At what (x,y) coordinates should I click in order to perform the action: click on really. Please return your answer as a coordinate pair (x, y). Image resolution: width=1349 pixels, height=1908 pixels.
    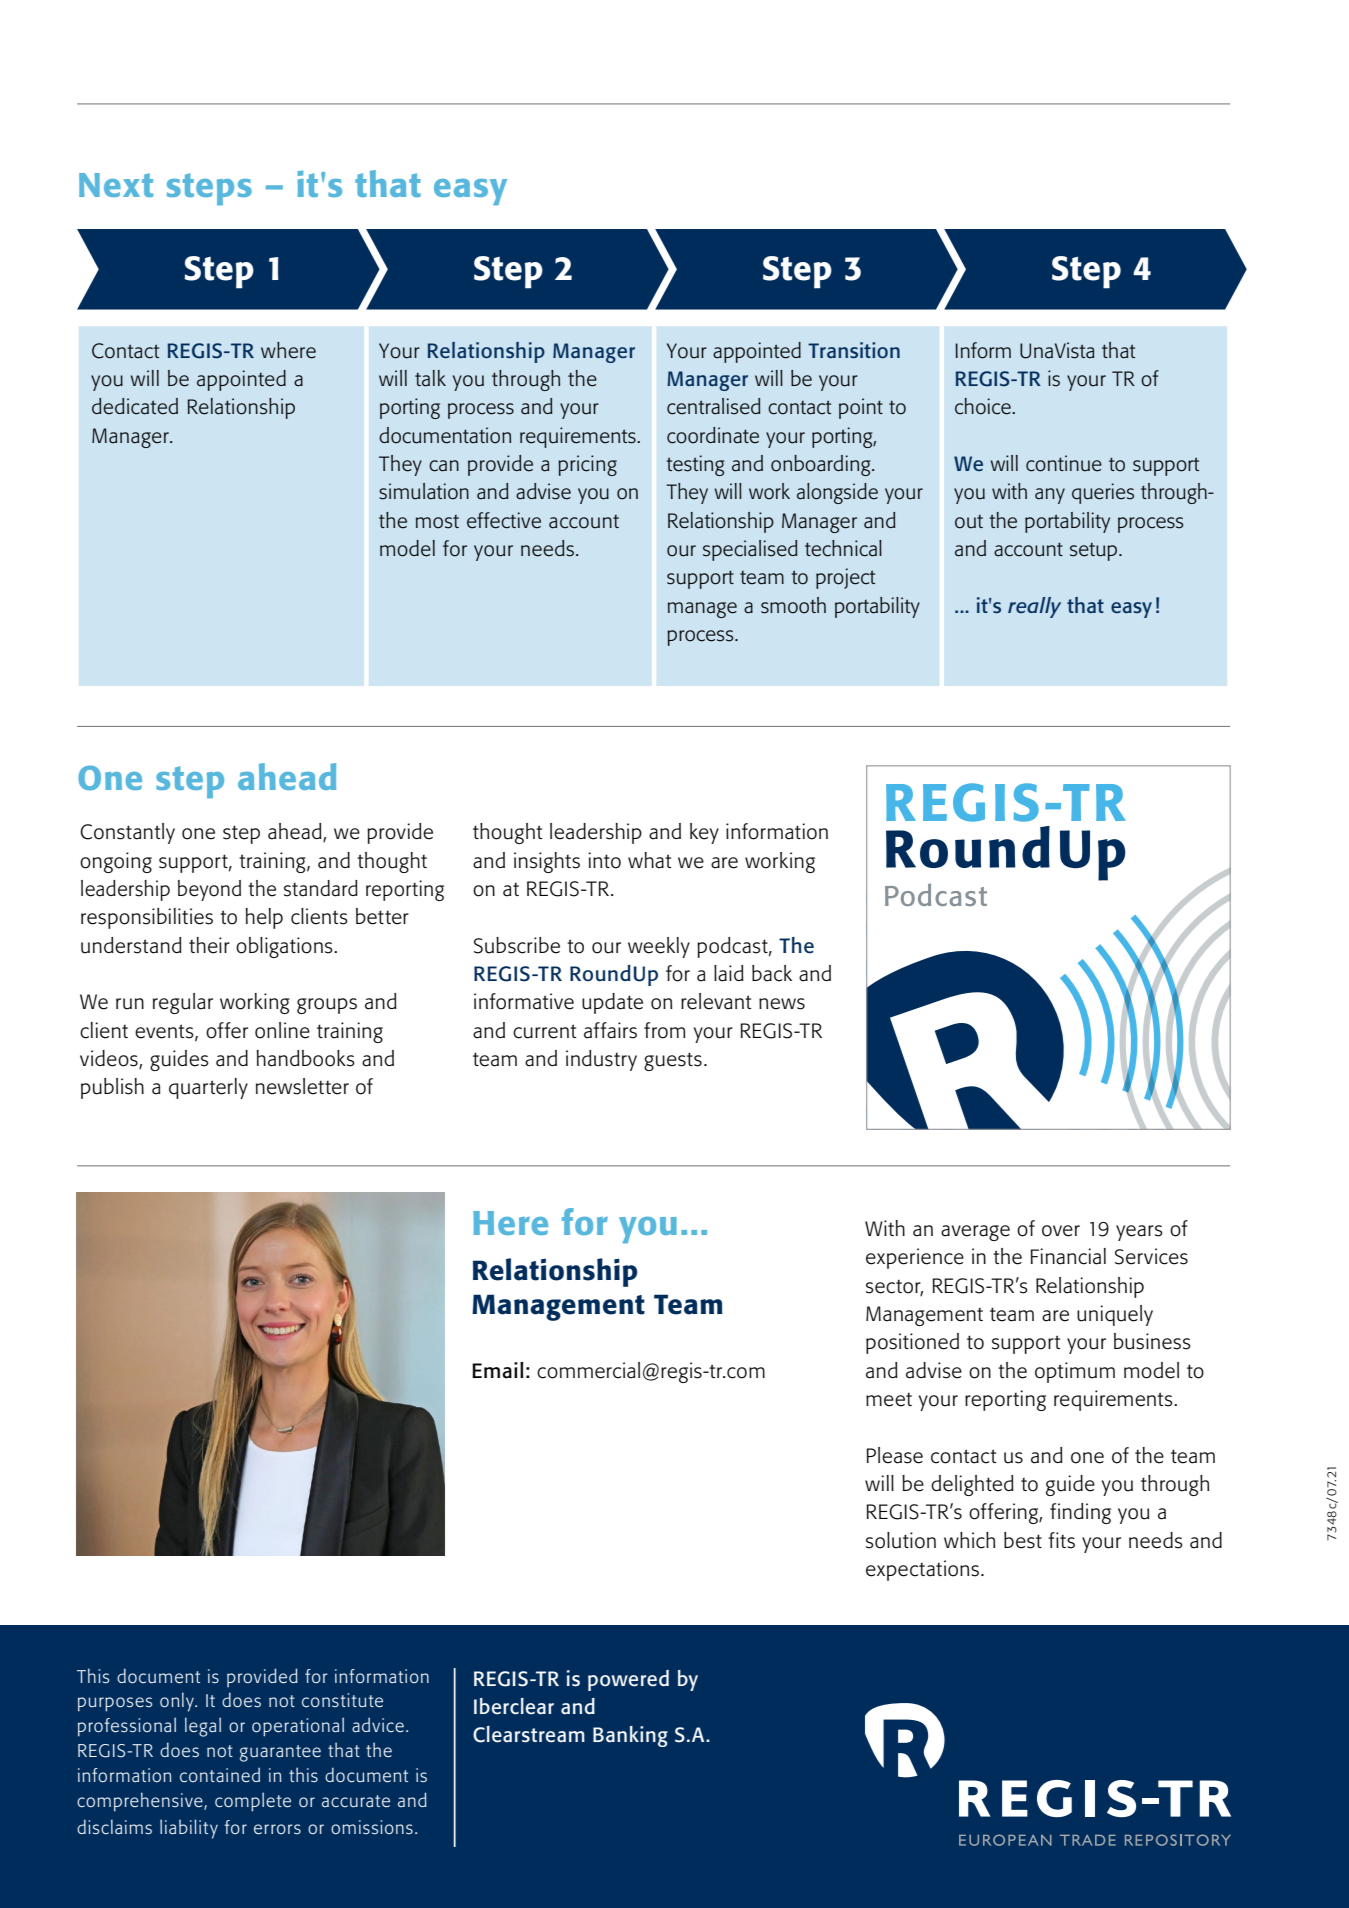
    Looking at the image, I should click on (1034, 607).
